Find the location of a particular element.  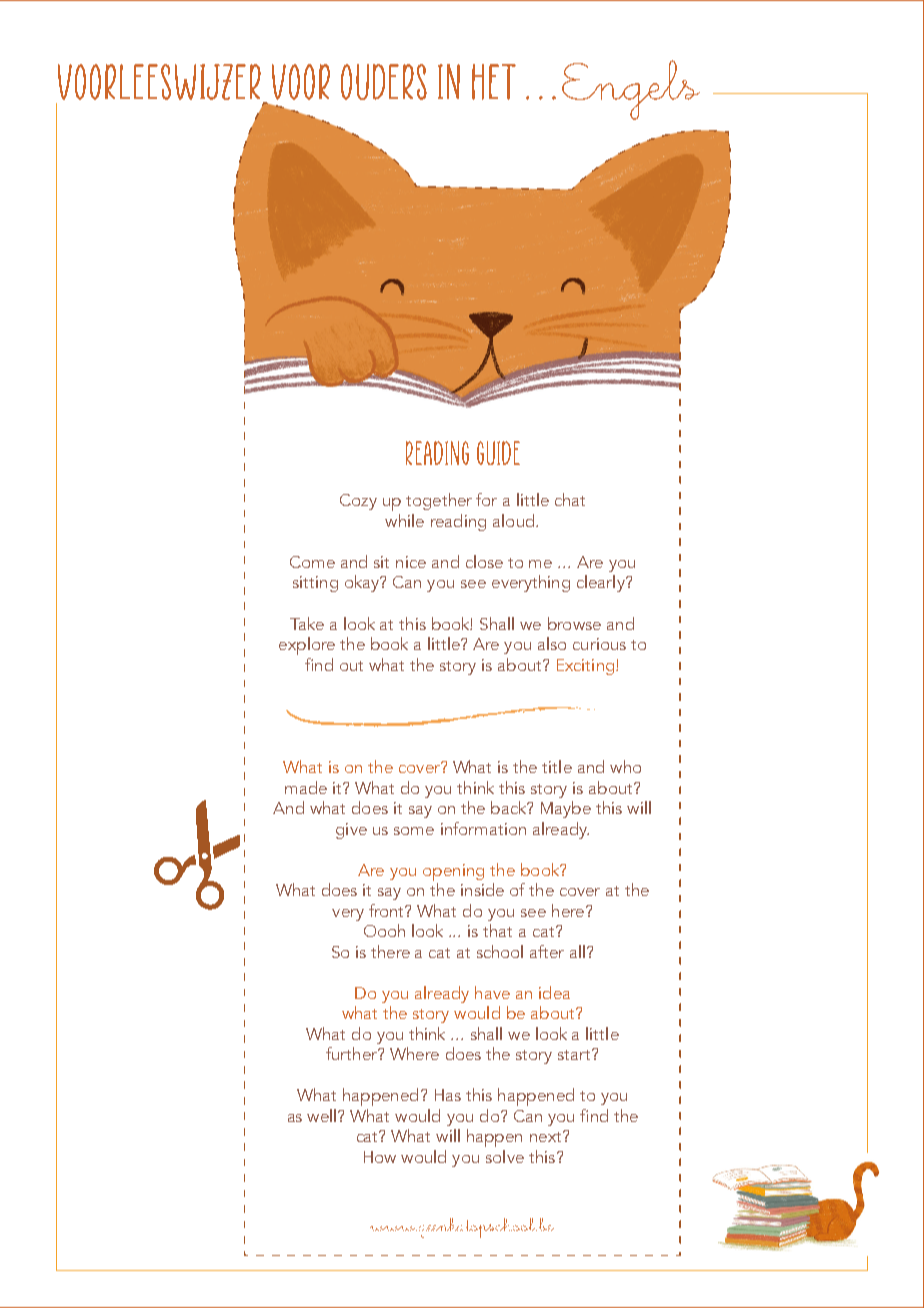

Has is located at coordinates (448, 1095).
